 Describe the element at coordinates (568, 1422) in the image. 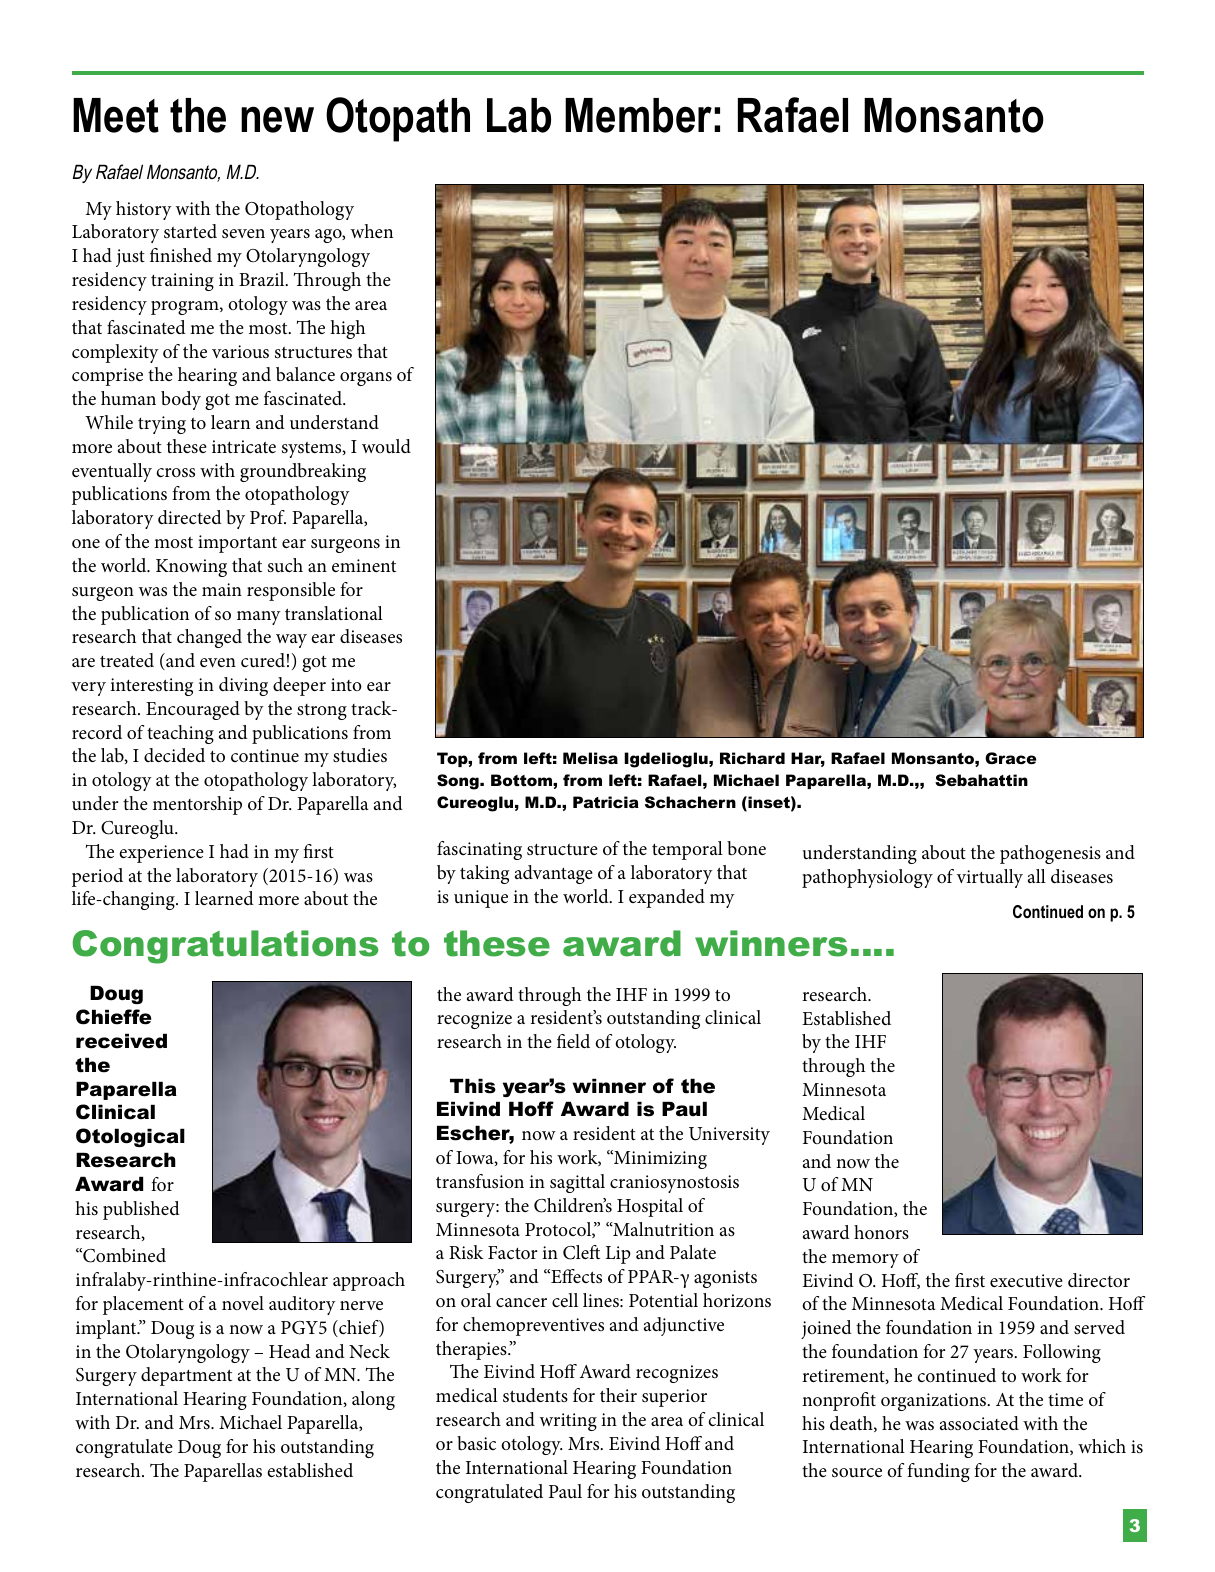

I see `writing` at that location.
